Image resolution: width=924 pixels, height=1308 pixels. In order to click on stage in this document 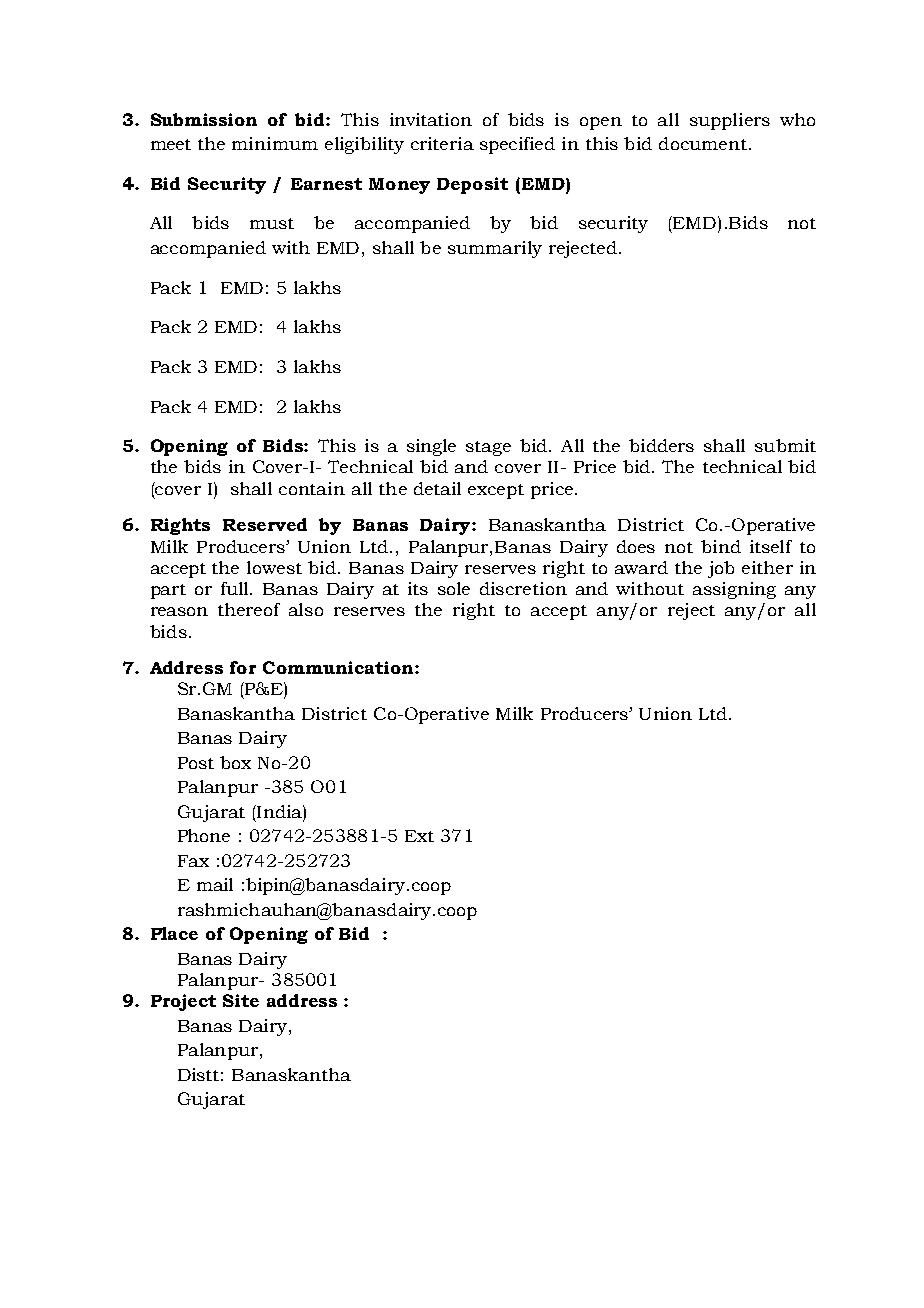, I will do `click(488, 448)`.
